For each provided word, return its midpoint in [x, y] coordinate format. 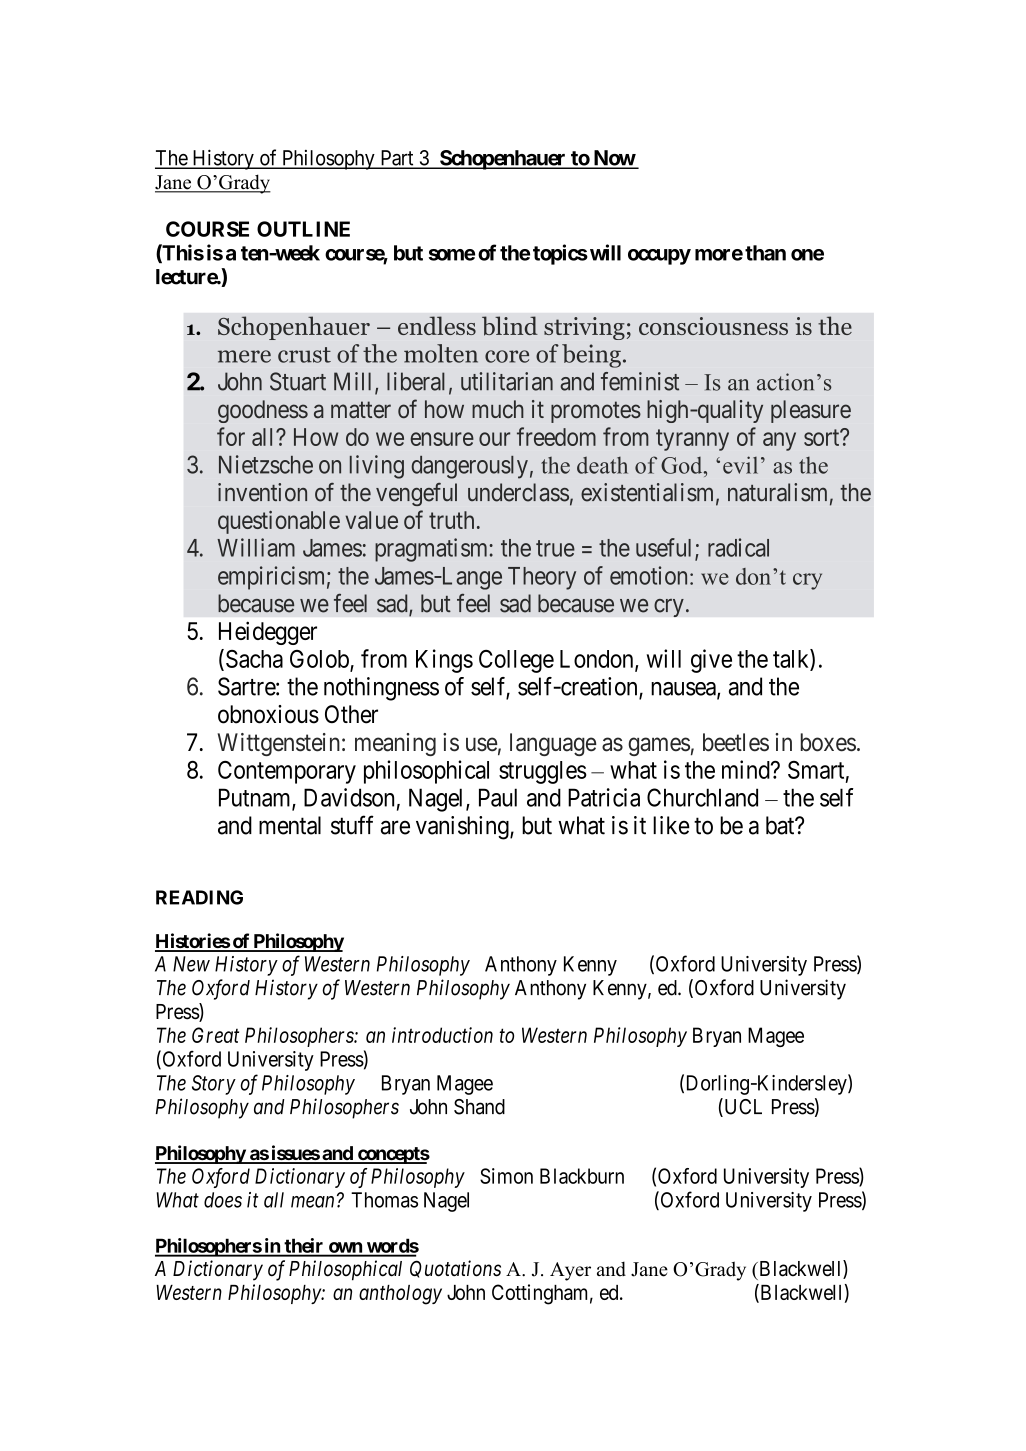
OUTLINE [303, 229]
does [223, 1200]
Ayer [570, 1271]
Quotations [455, 1269]
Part [397, 159]
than [765, 253]
